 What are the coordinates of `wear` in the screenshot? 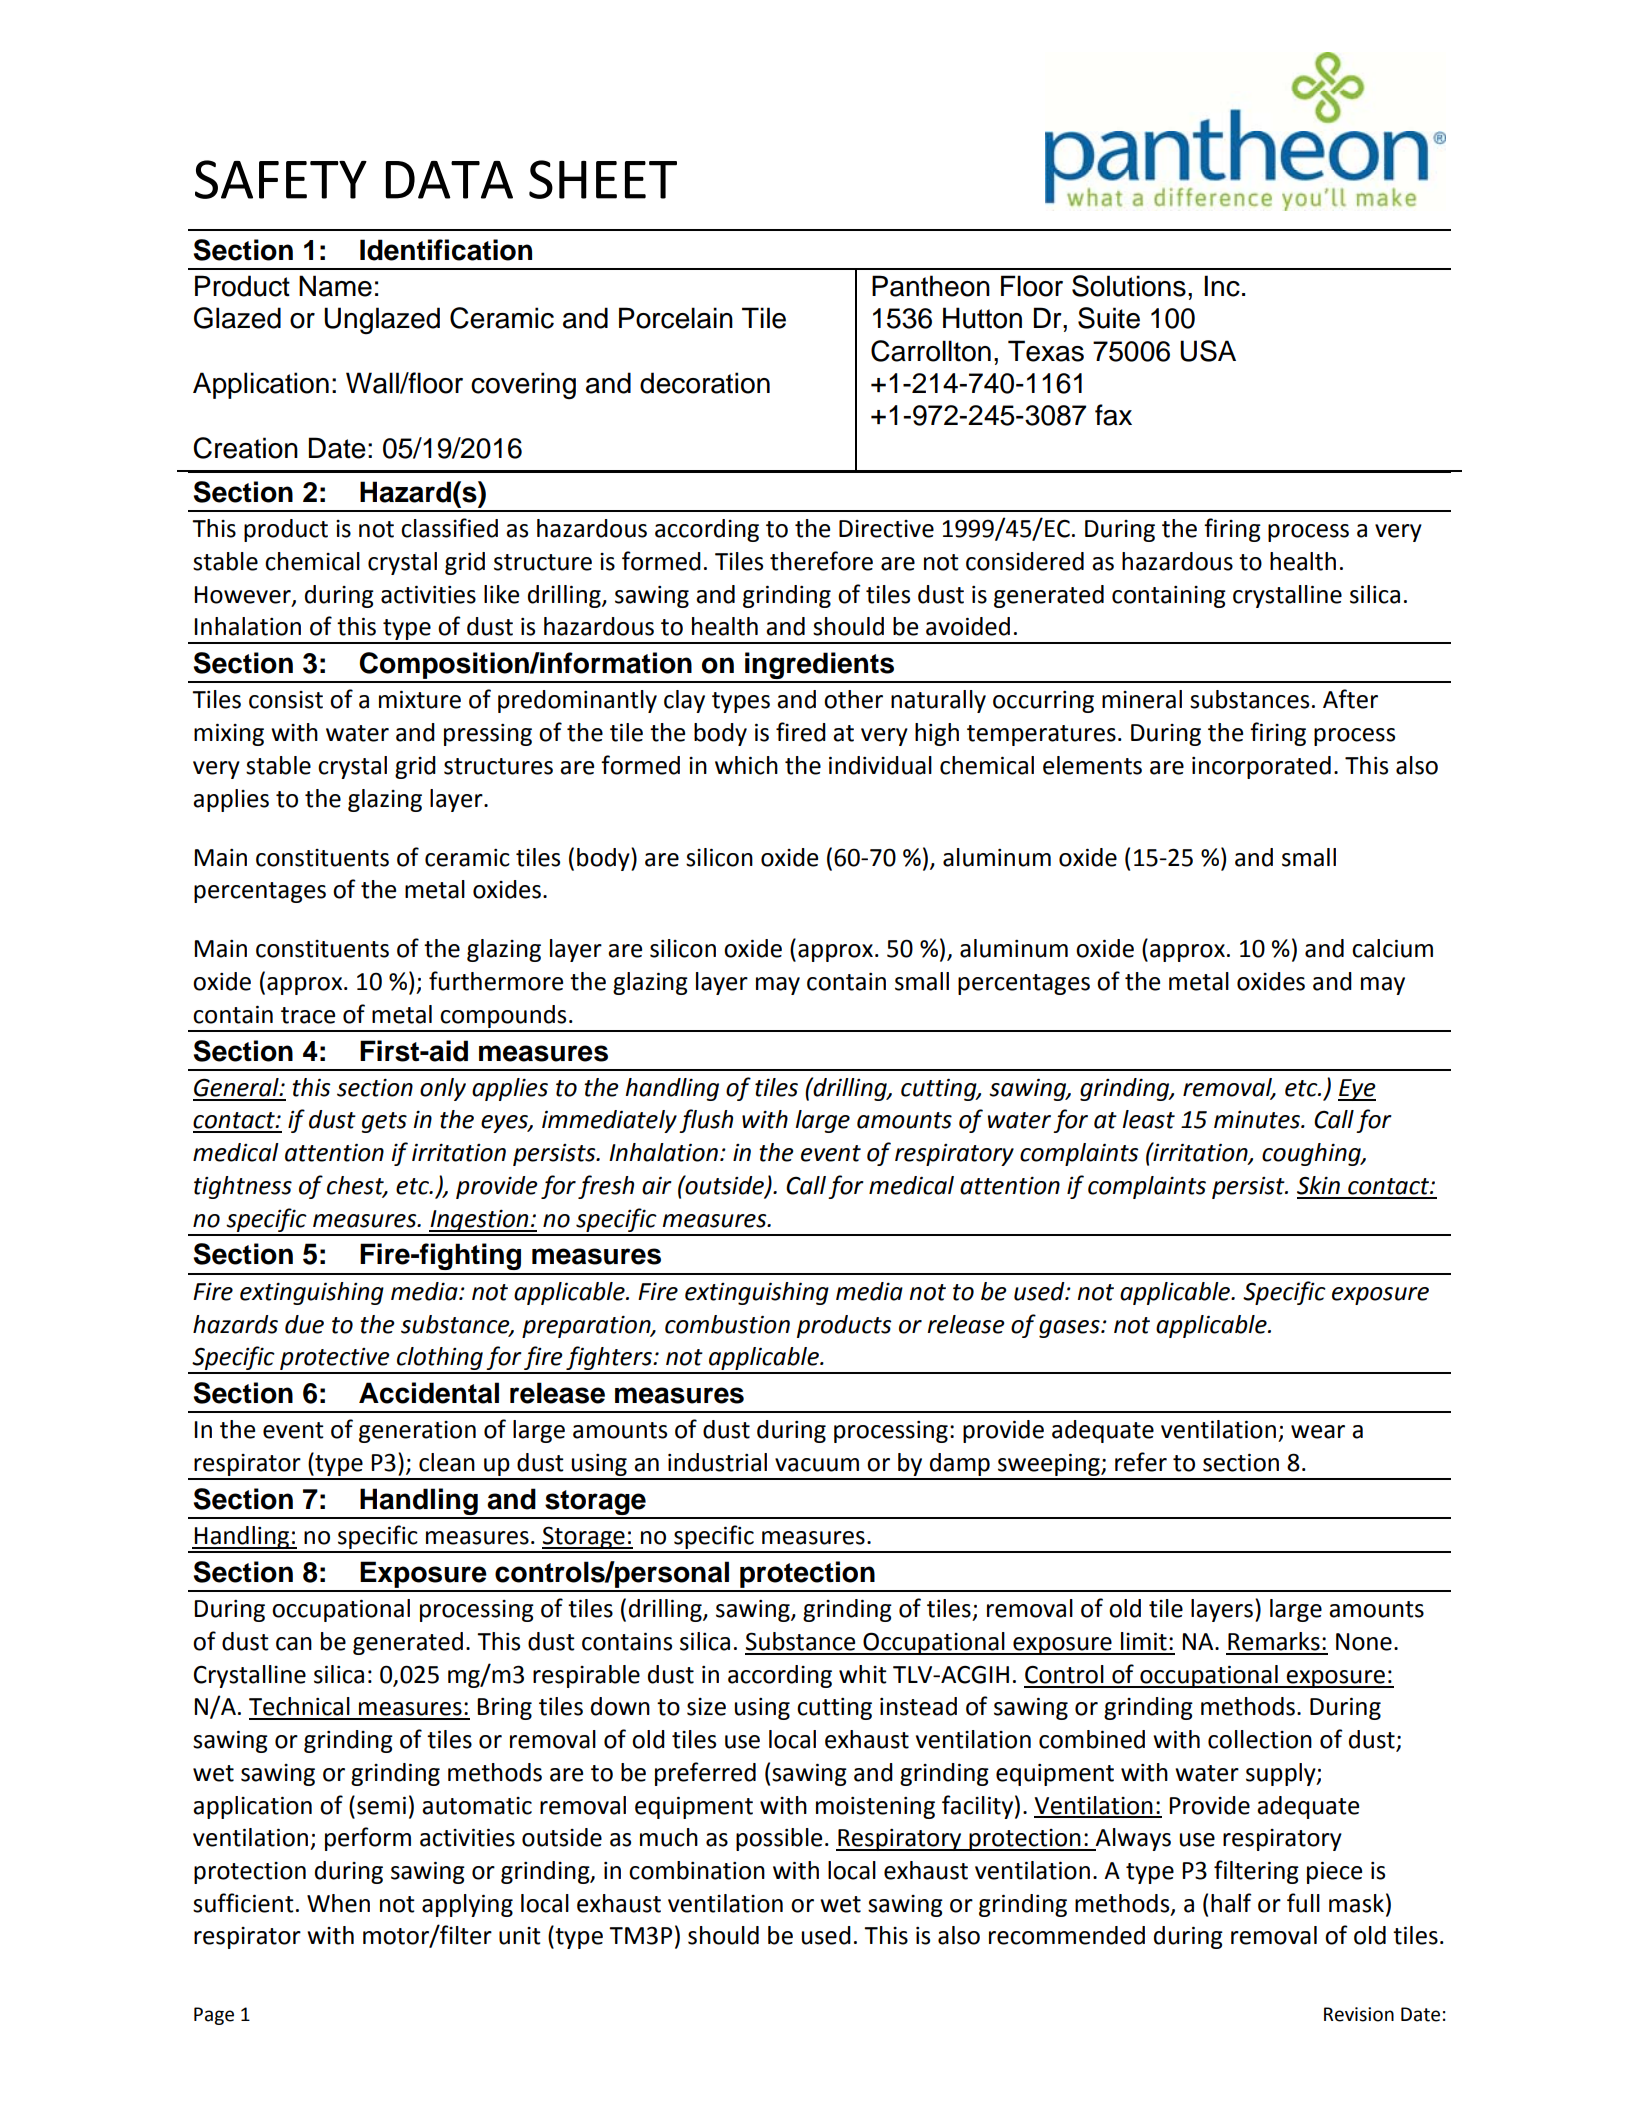 It's located at (1318, 1432).
